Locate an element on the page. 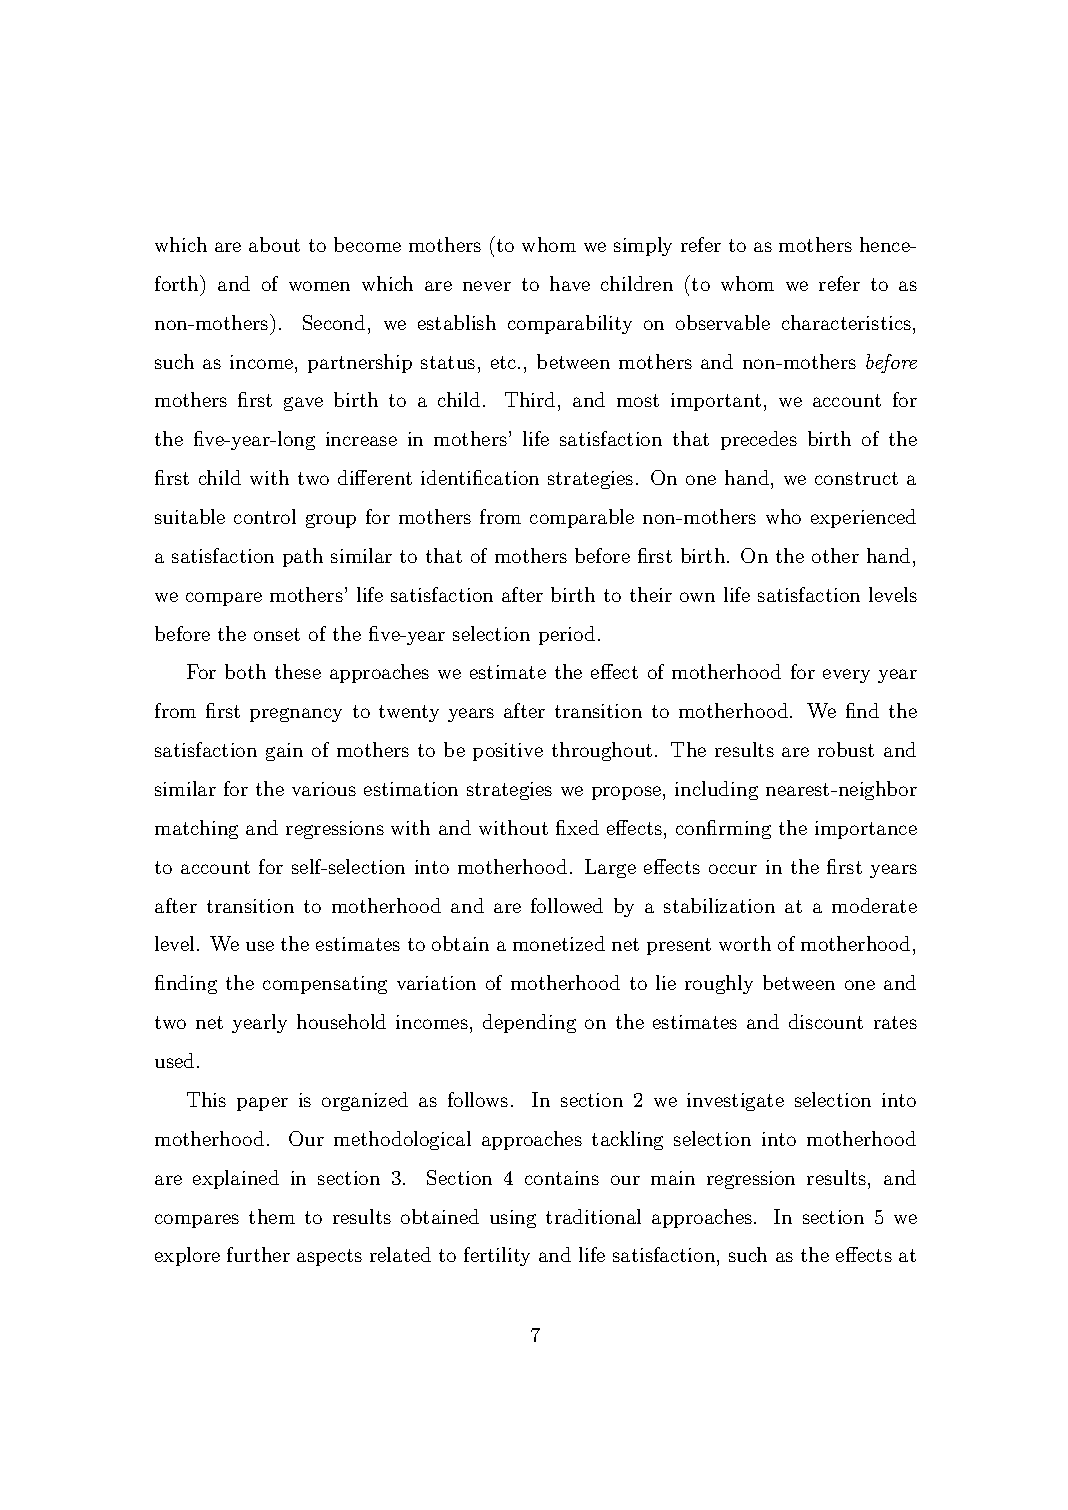 The width and height of the document is (1068, 1510). positive is located at coordinates (508, 752).
